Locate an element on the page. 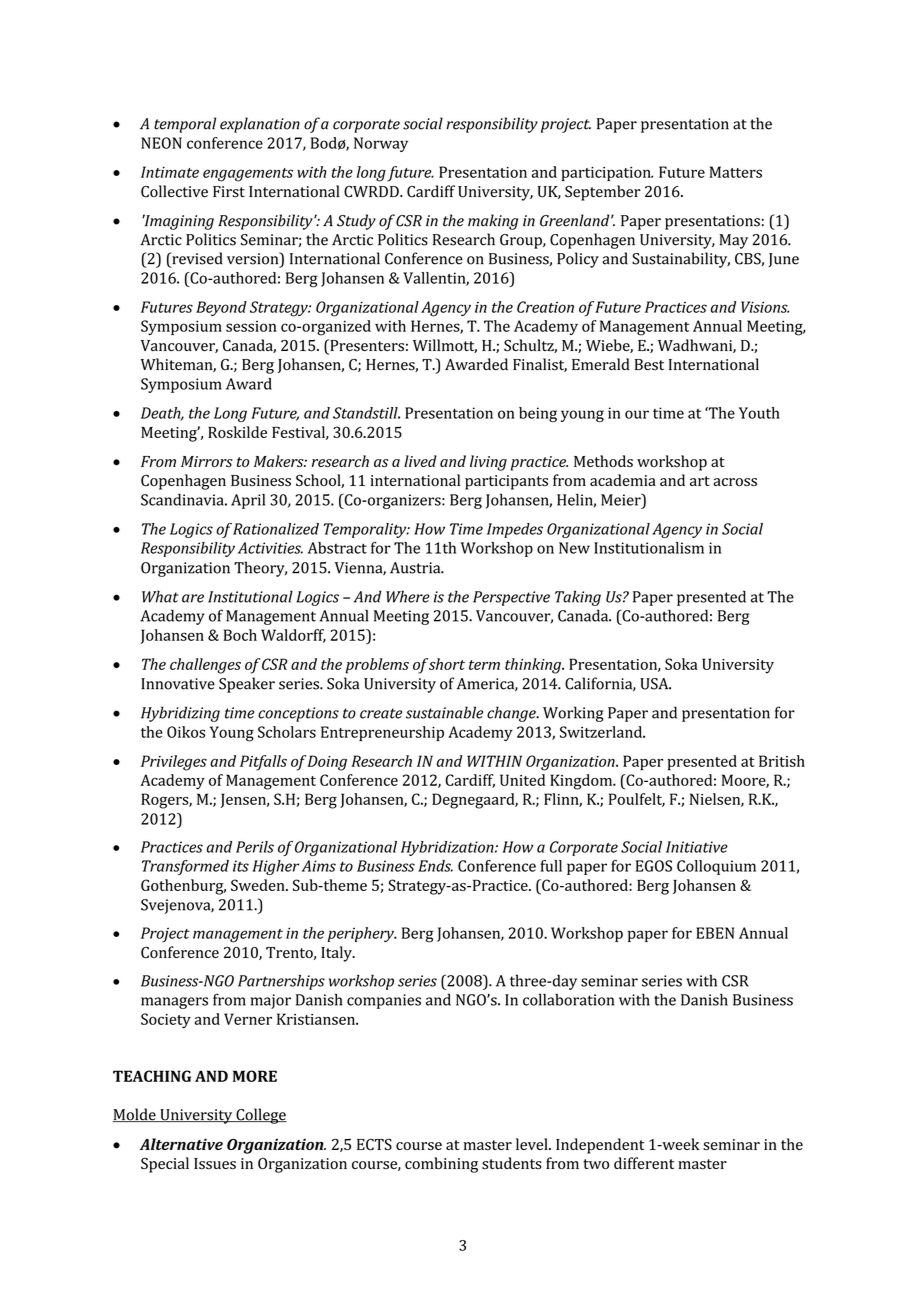  Initiative is located at coordinates (697, 847).
